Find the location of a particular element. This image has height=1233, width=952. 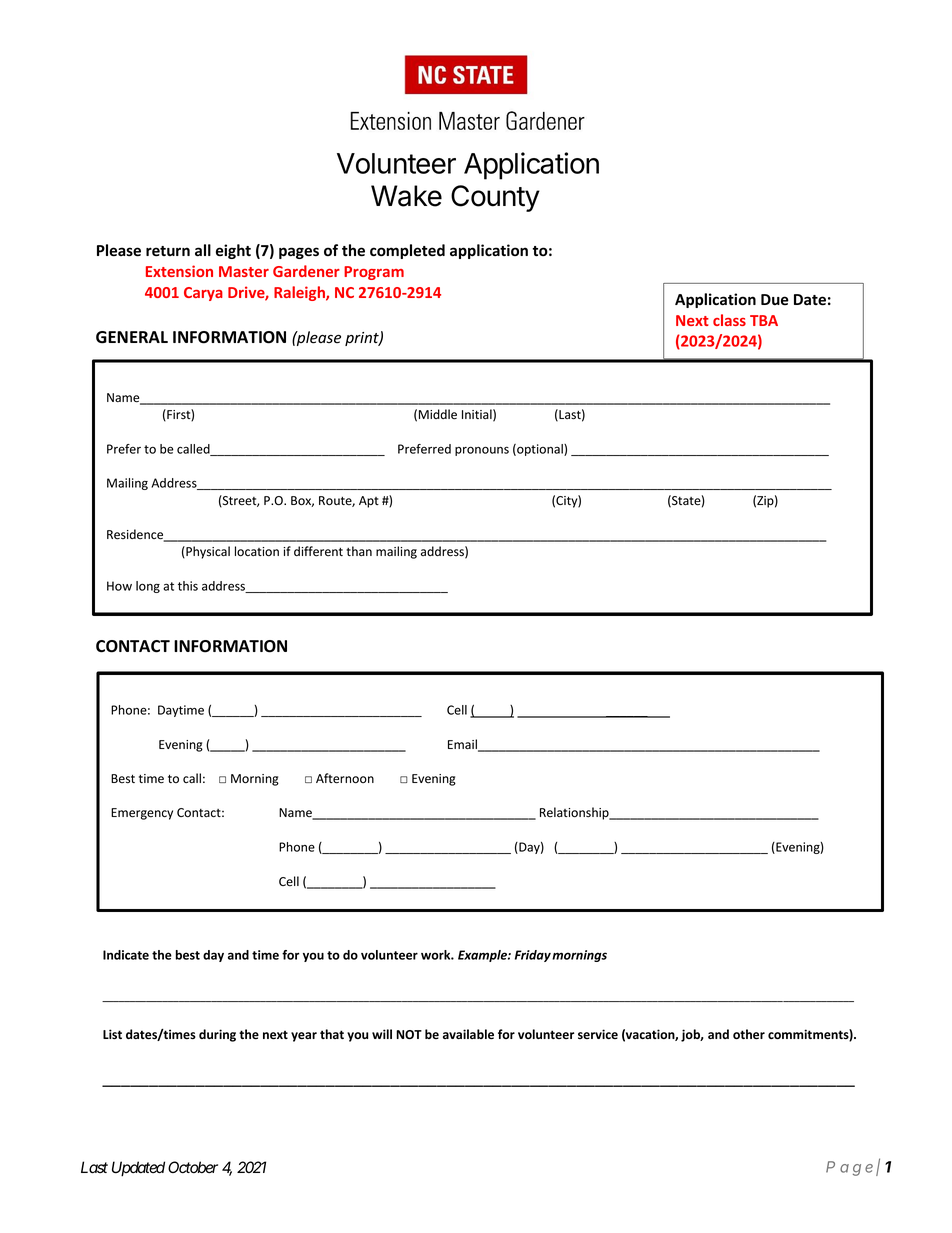

return is located at coordinates (168, 251).
